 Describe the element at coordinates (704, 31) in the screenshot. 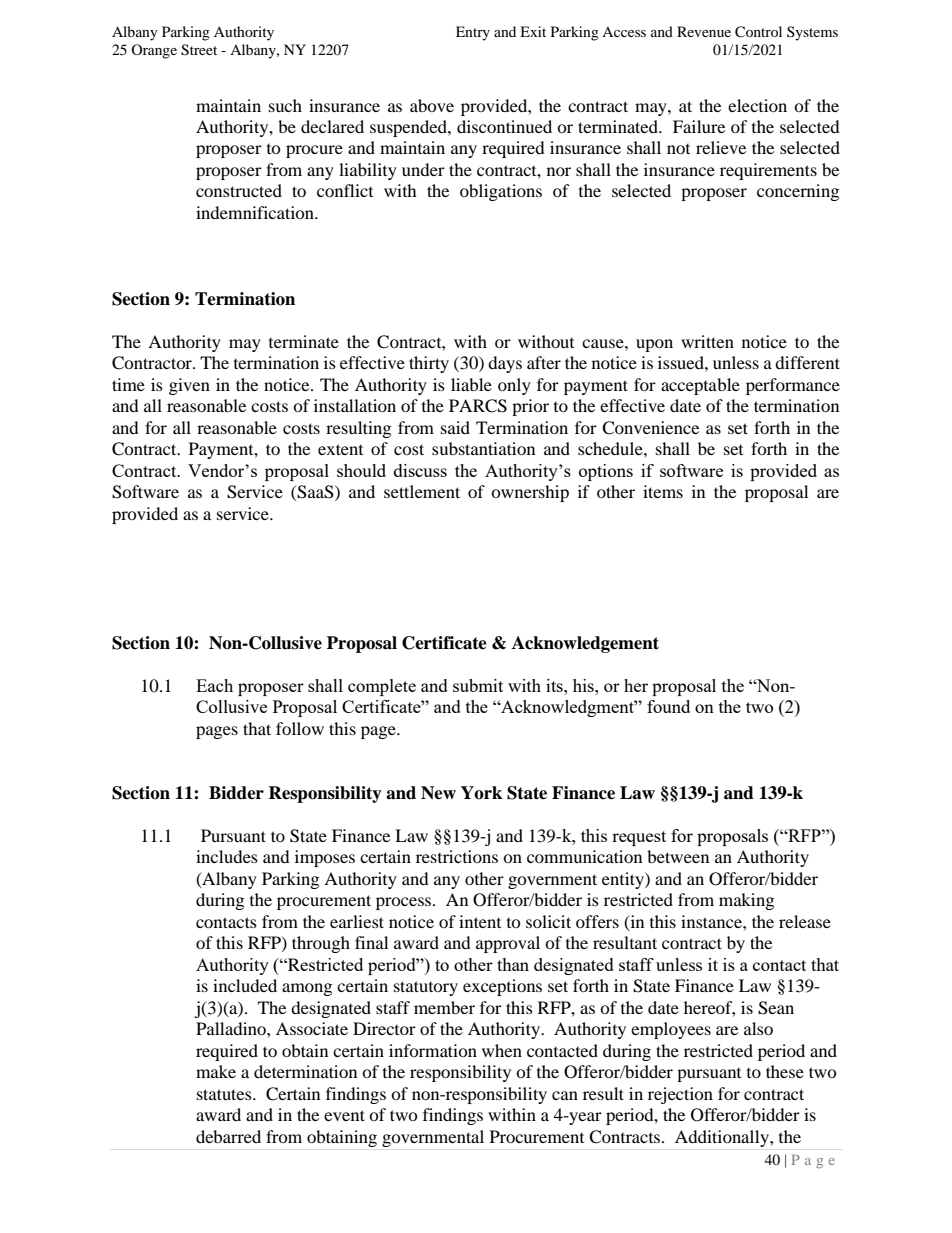

I see `Revenue` at that location.
